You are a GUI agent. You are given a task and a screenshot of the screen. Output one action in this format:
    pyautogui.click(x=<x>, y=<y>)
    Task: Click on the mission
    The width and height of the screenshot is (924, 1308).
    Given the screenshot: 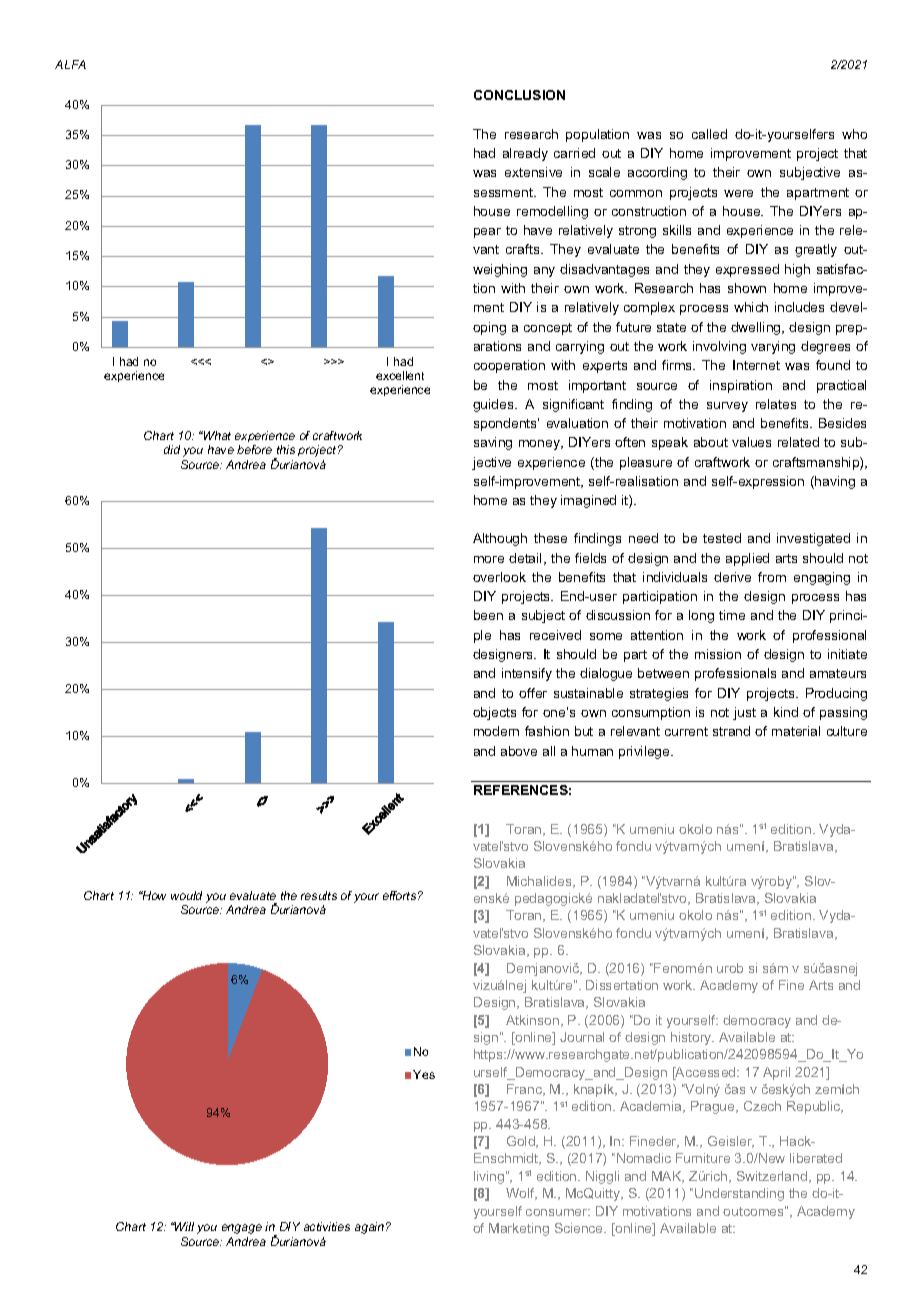 What is the action you would take?
    pyautogui.click(x=718, y=654)
